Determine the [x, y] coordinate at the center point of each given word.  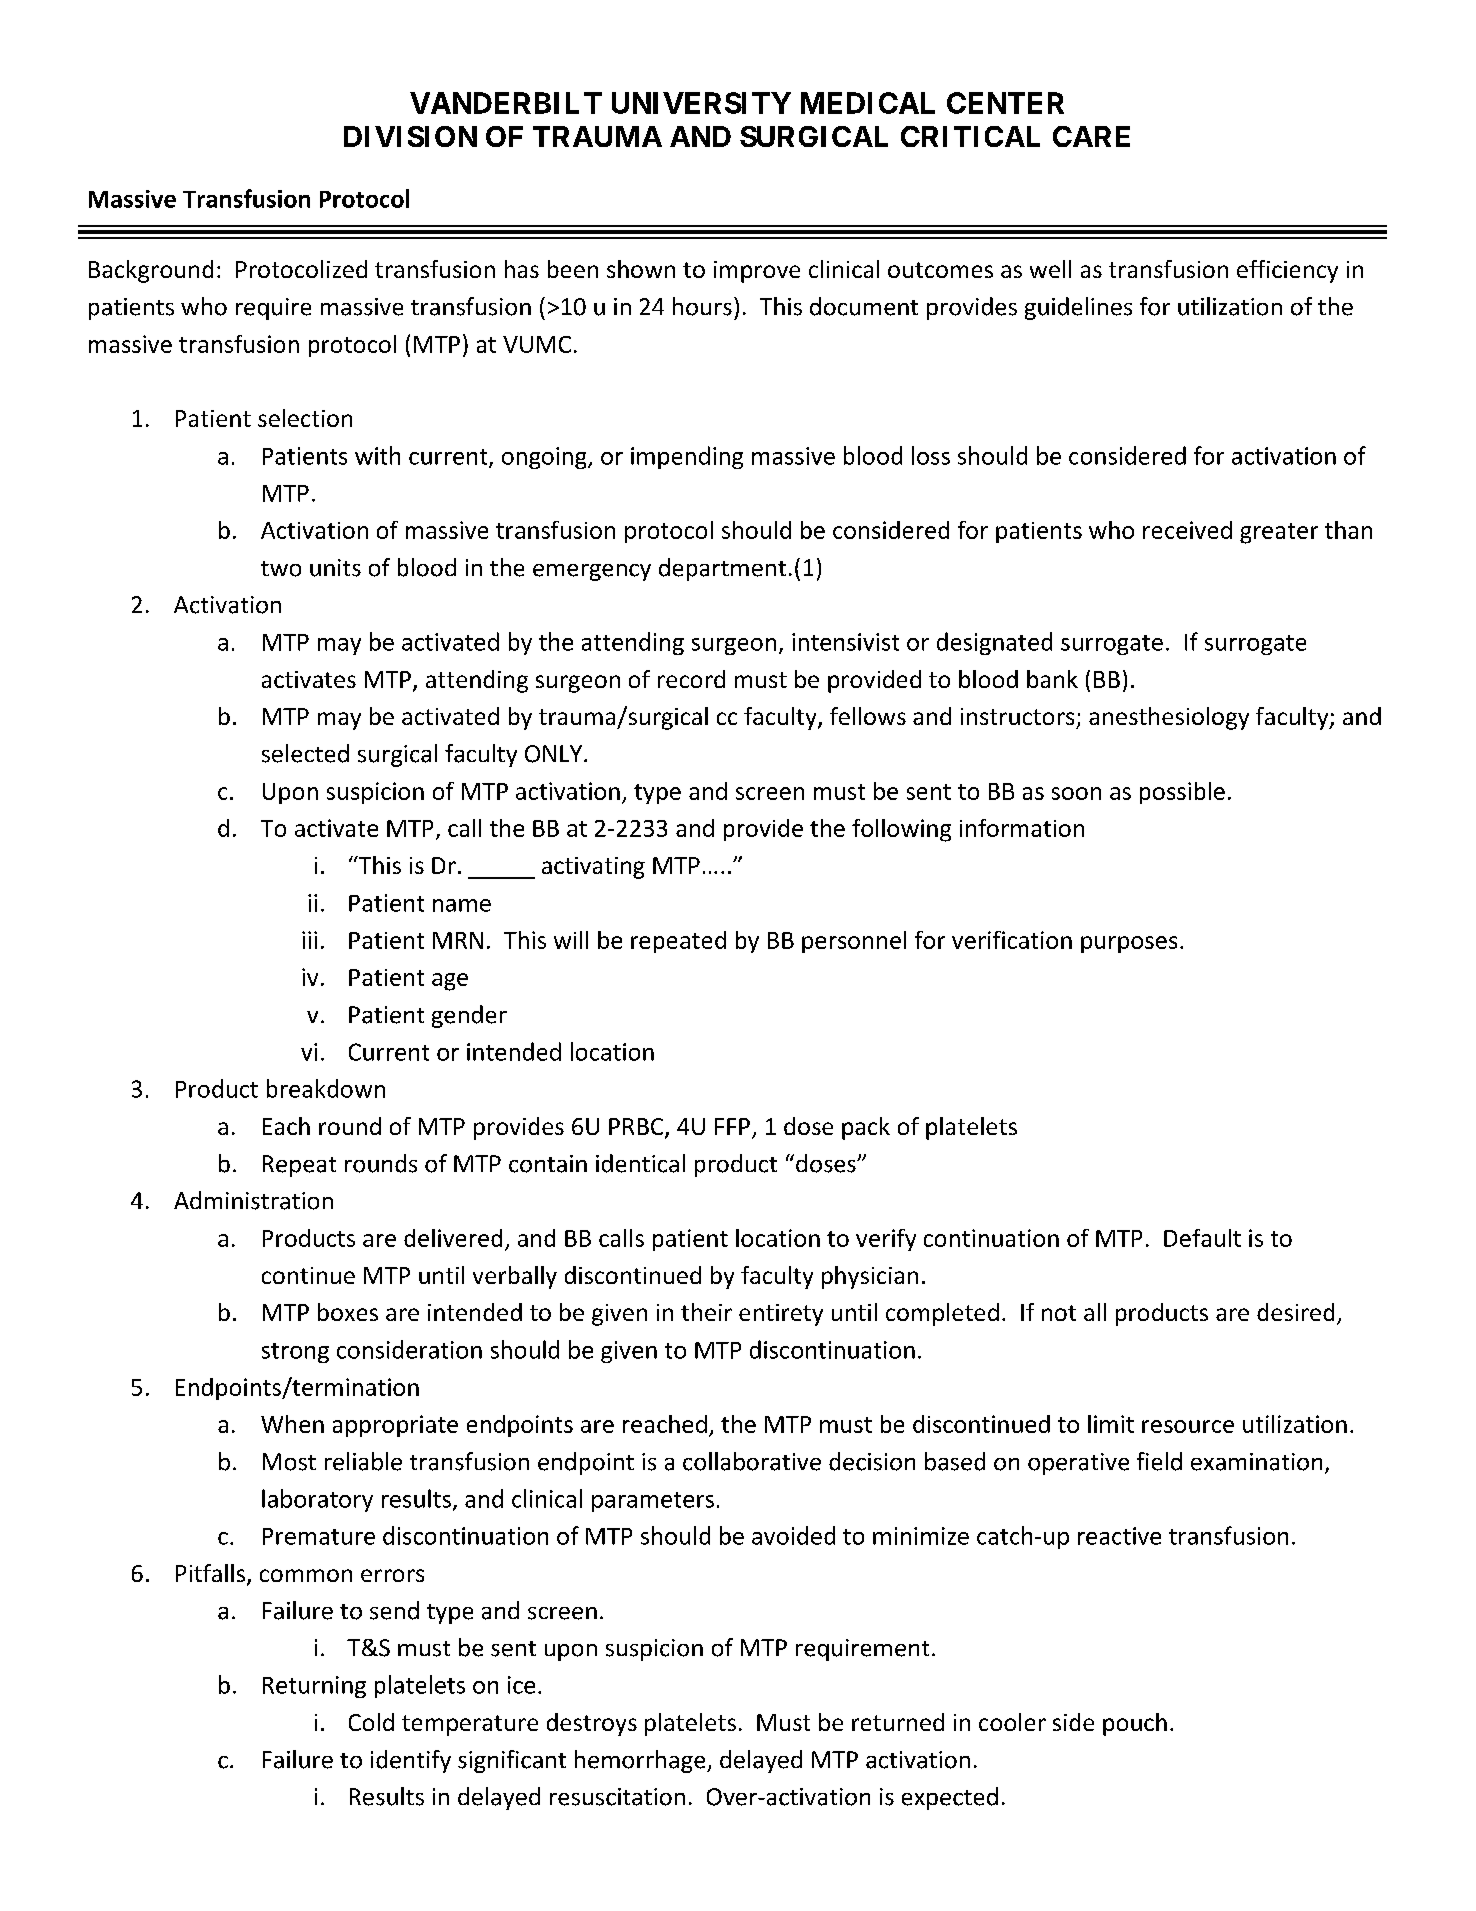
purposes [1129, 944]
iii [309, 940]
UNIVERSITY [701, 103]
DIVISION [410, 136]
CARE [1091, 136]
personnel [854, 942]
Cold [371, 1722]
